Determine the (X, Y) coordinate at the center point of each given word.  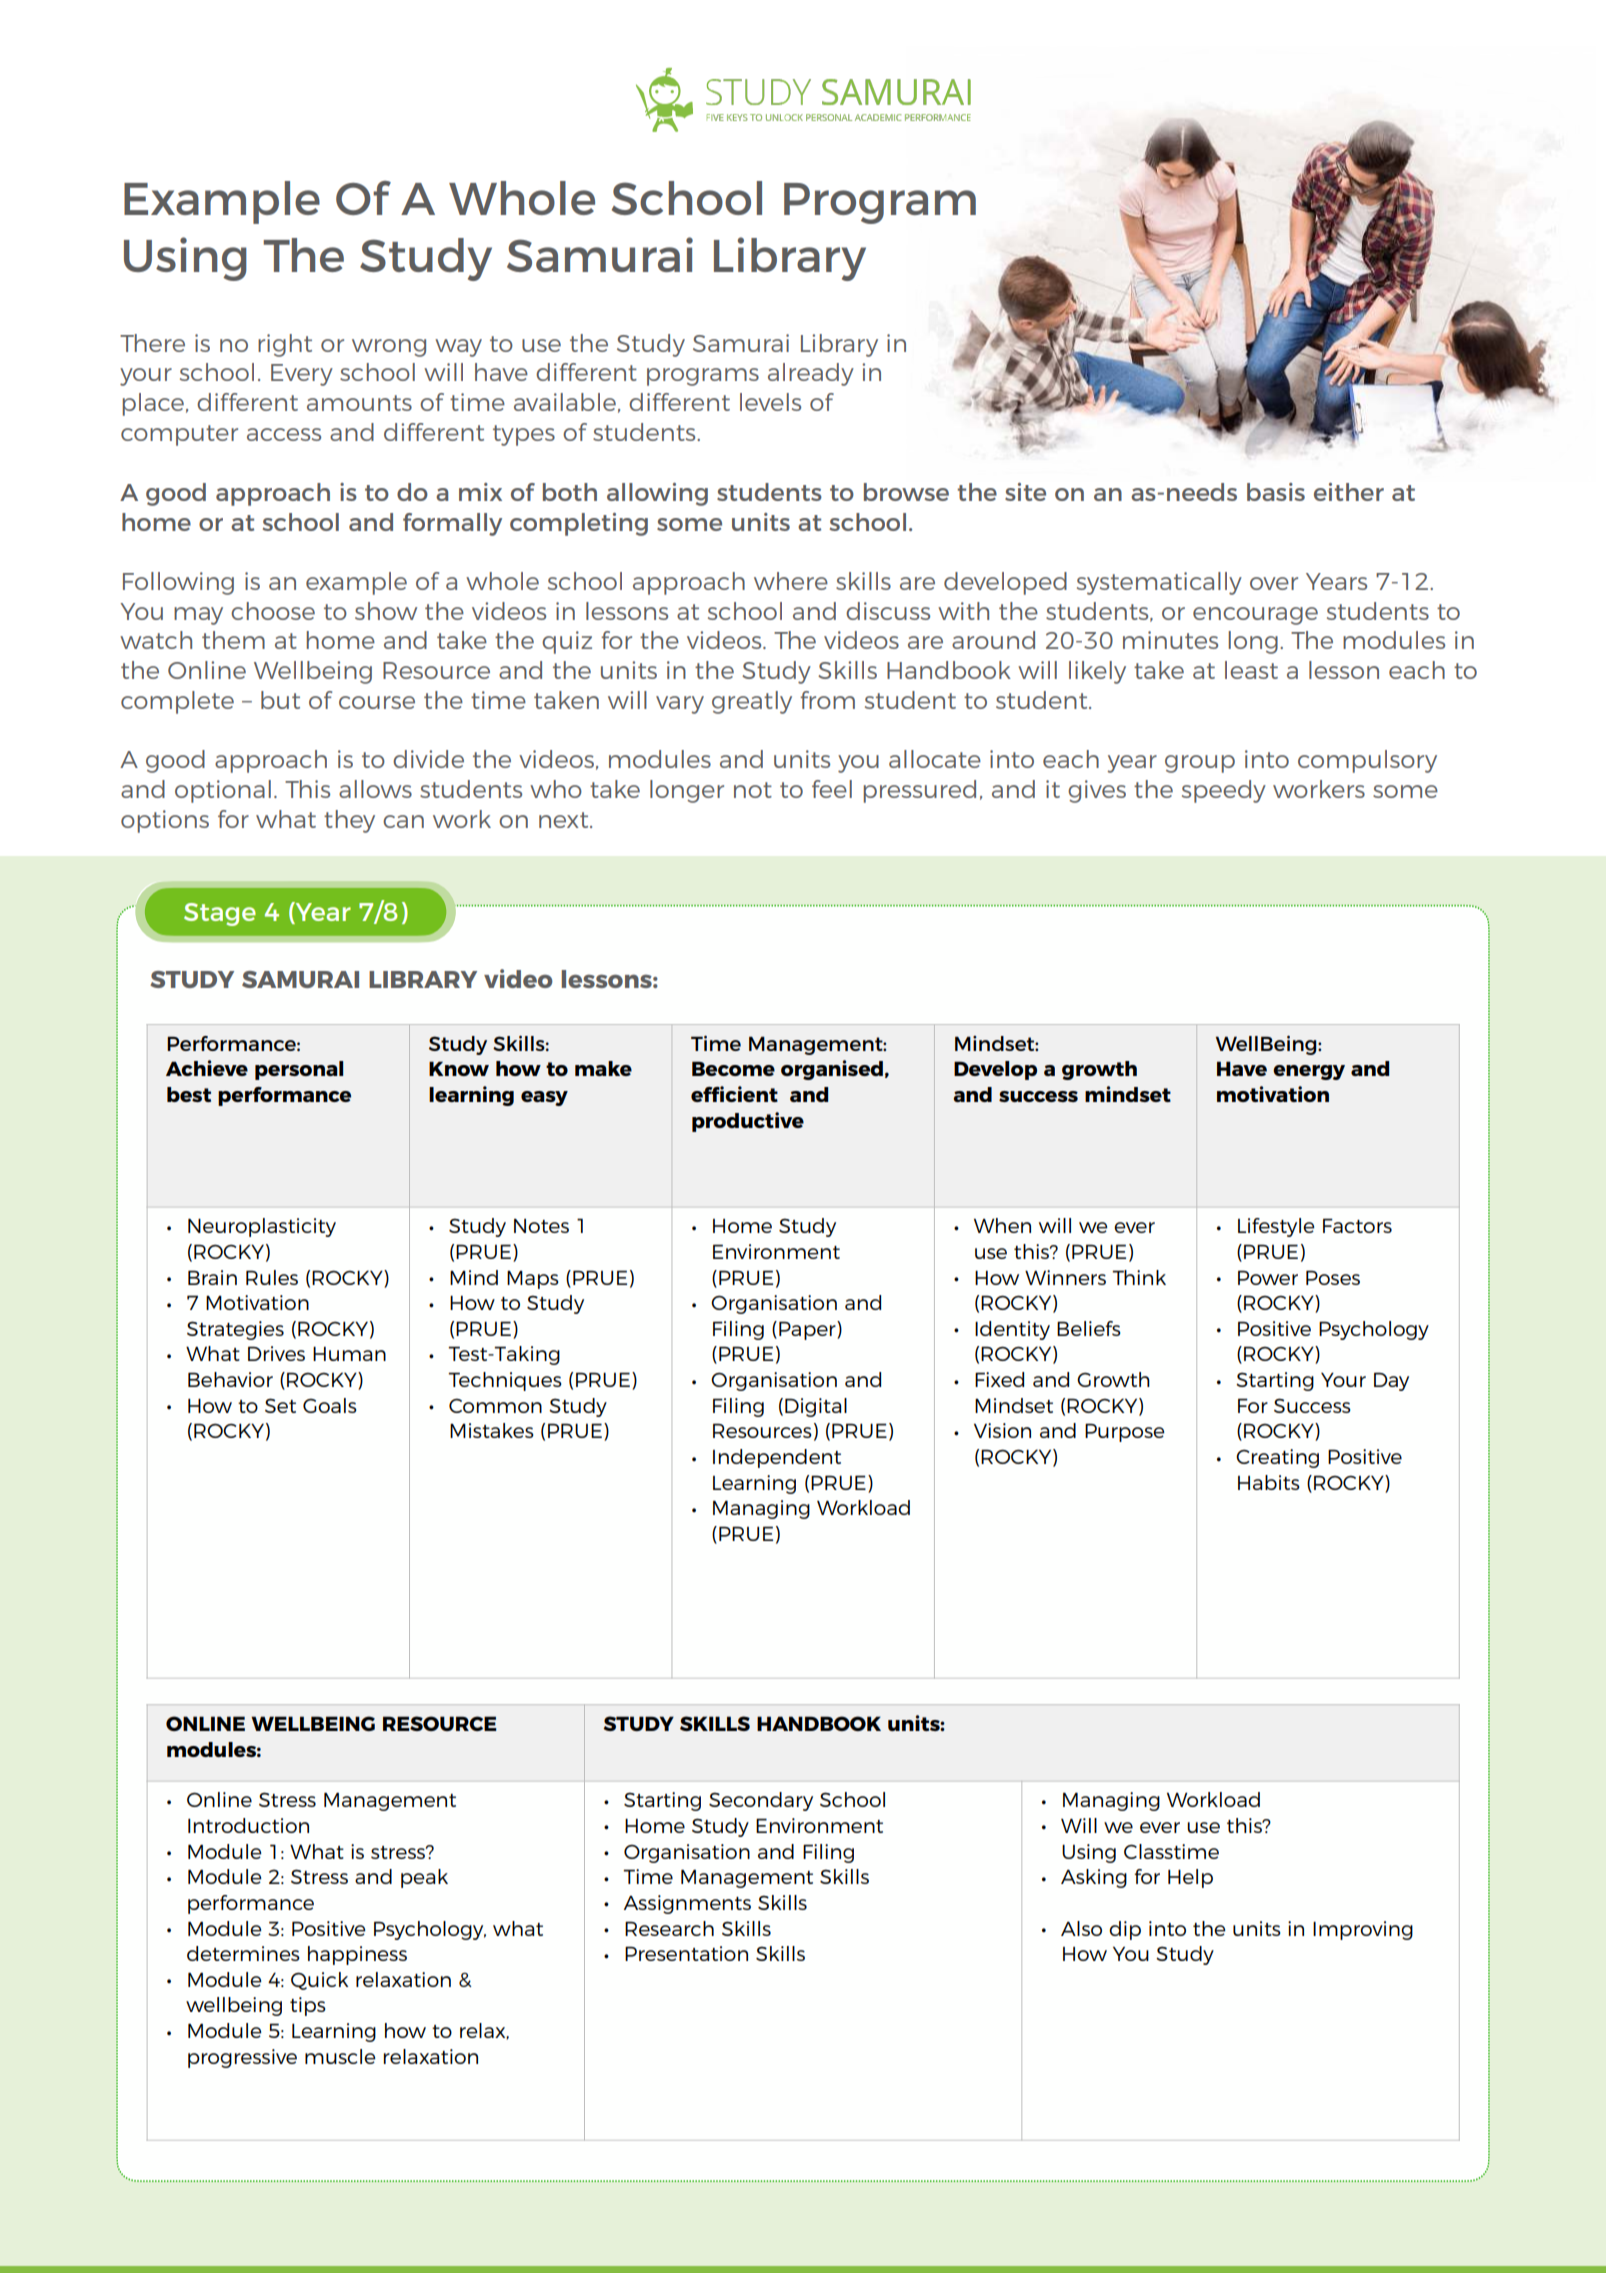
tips (308, 2006)
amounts (359, 403)
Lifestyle (1276, 1227)
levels (770, 402)
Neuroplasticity (262, 1227)
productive (748, 1122)
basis (1276, 492)
